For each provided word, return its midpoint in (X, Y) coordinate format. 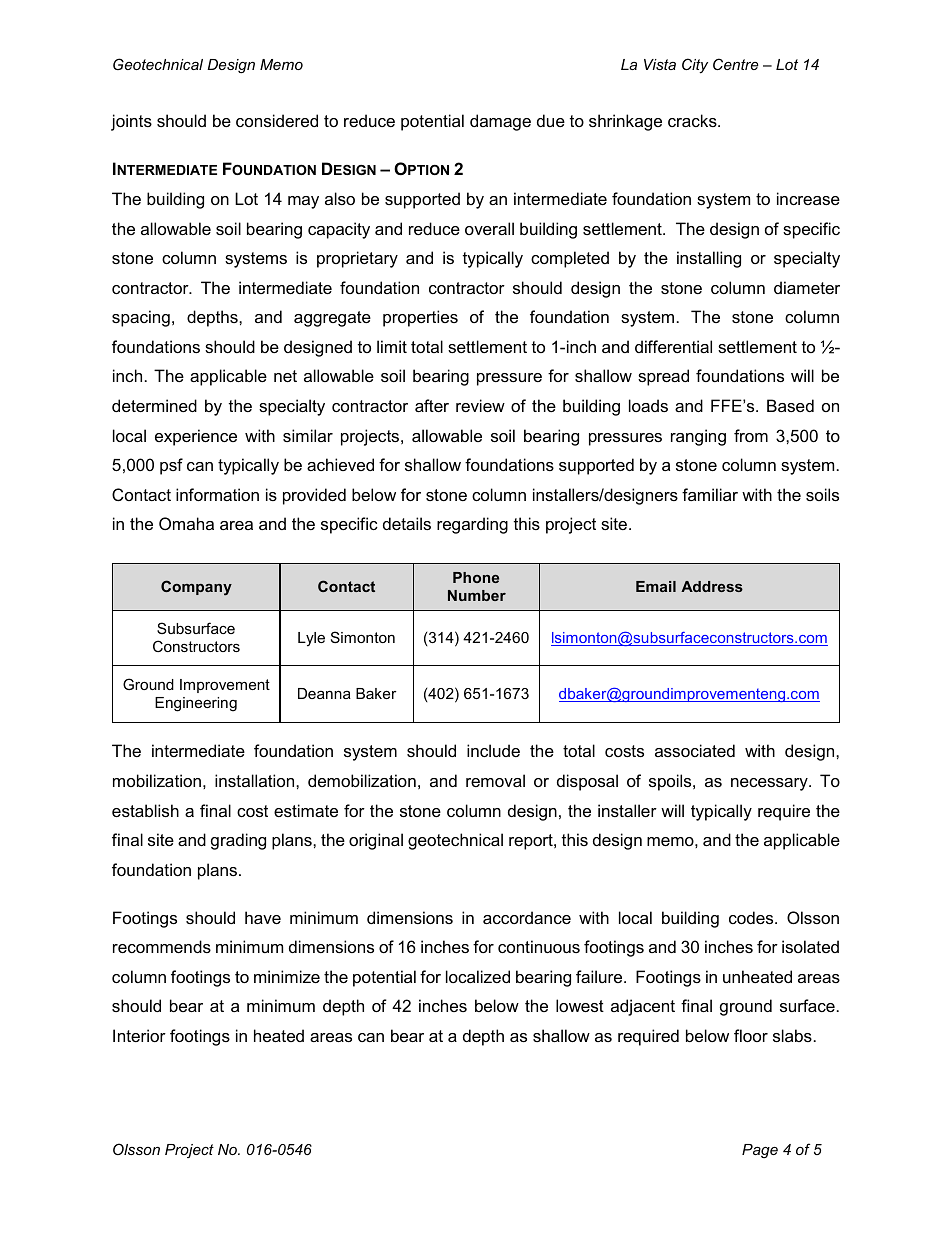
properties (420, 318)
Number (477, 595)
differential (673, 346)
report (532, 842)
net (285, 376)
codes (752, 917)
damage (500, 122)
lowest (580, 1005)
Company (196, 588)
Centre (736, 64)
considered (277, 120)
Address (712, 586)
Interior (139, 1035)
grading (238, 841)
